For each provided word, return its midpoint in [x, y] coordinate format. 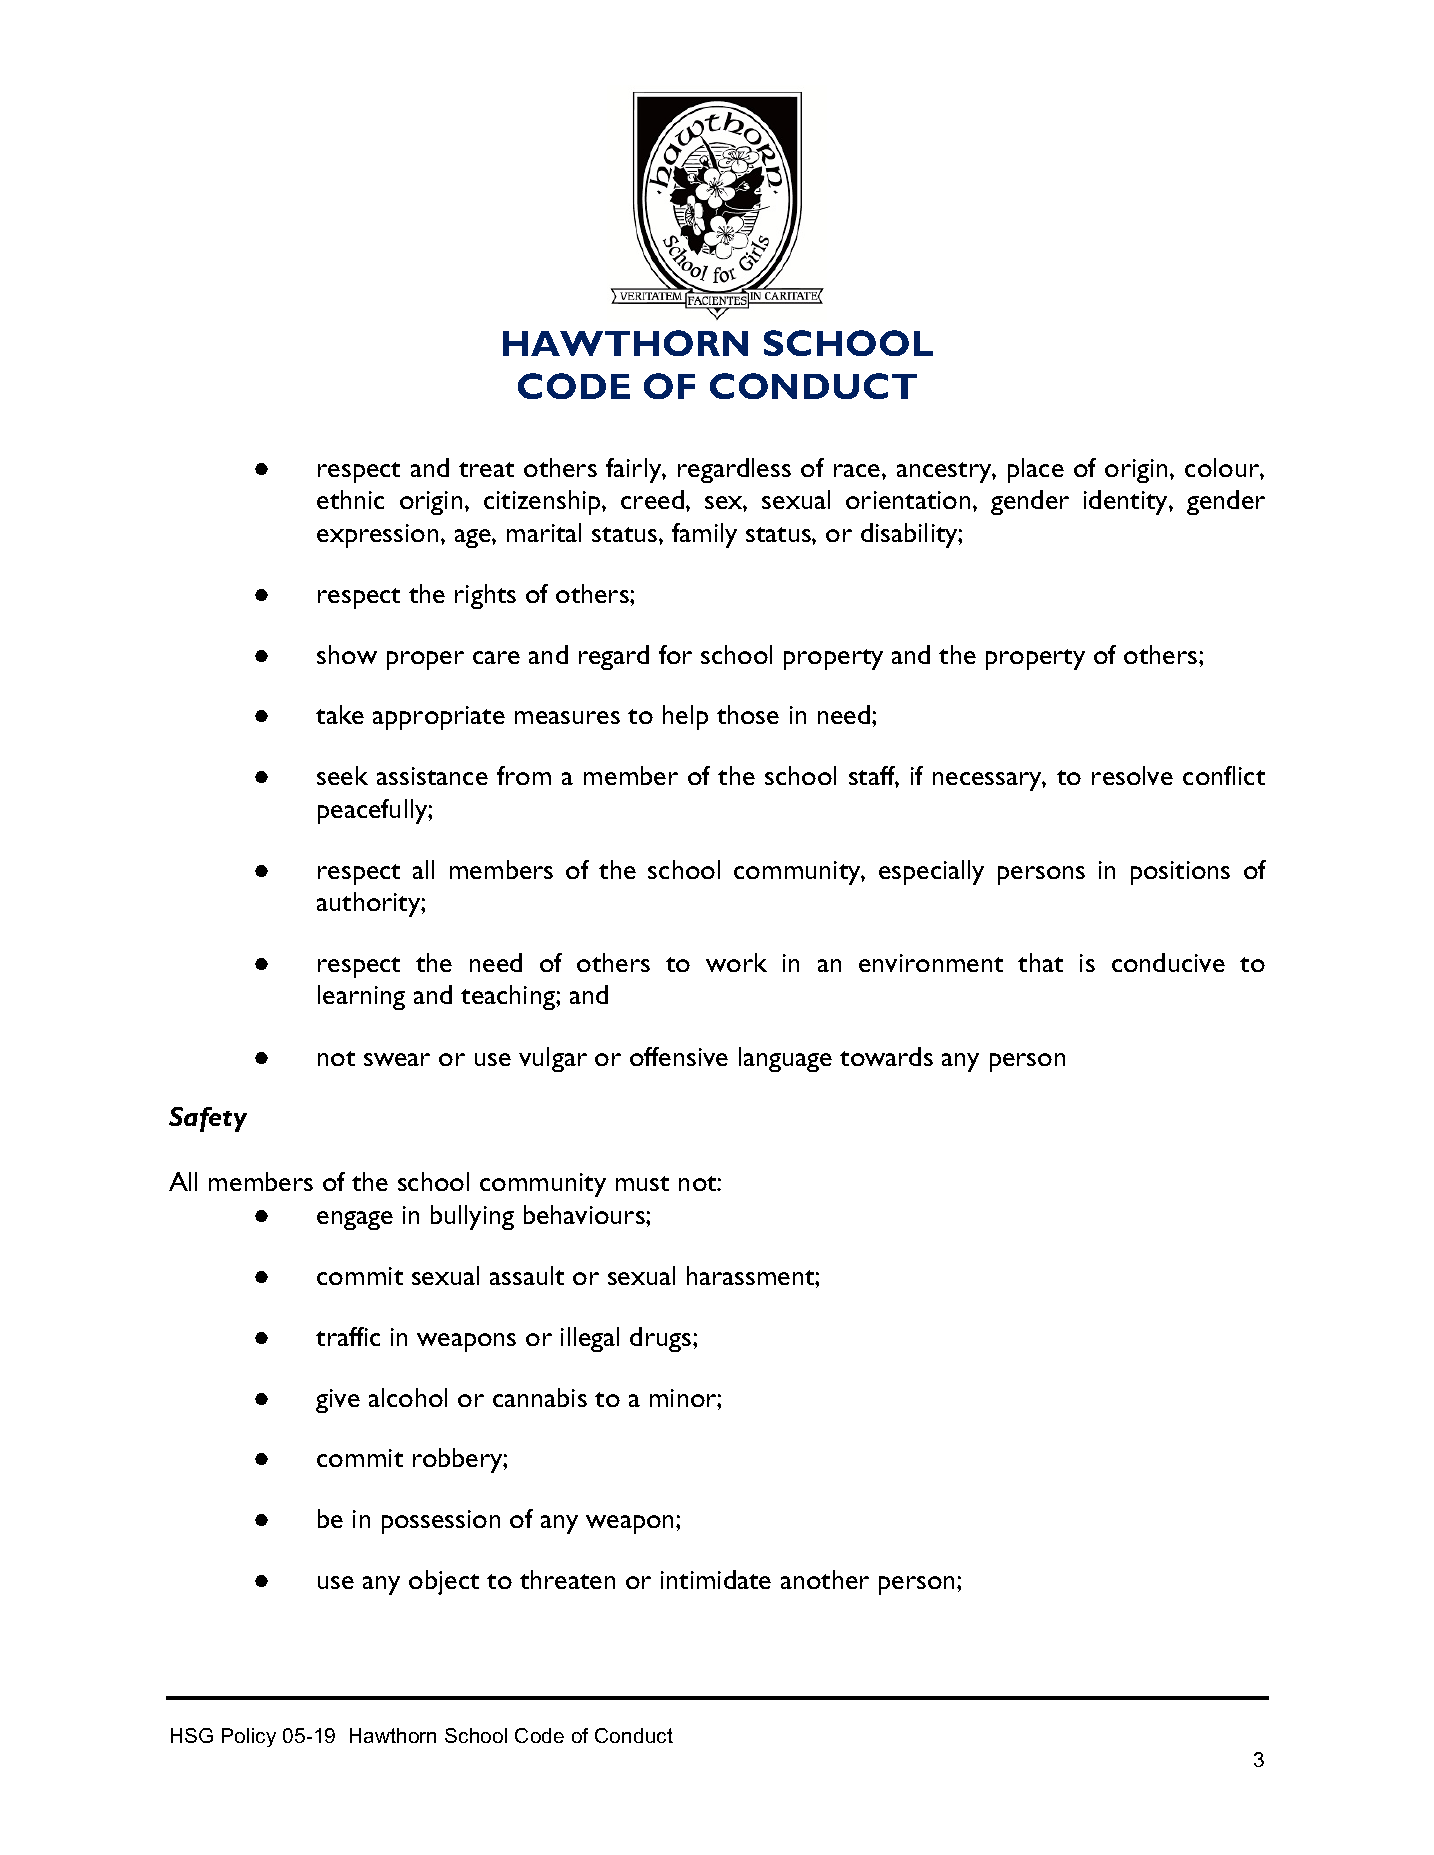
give [338, 1401]
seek [342, 775]
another [825, 1579]
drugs [662, 1339]
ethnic [350, 499]
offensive [679, 1056]
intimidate [716, 1579]
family [704, 535]
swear [397, 1059]
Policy [249, 1737]
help [685, 717]
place [1036, 470]
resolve [1132, 775]
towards [886, 1056]
